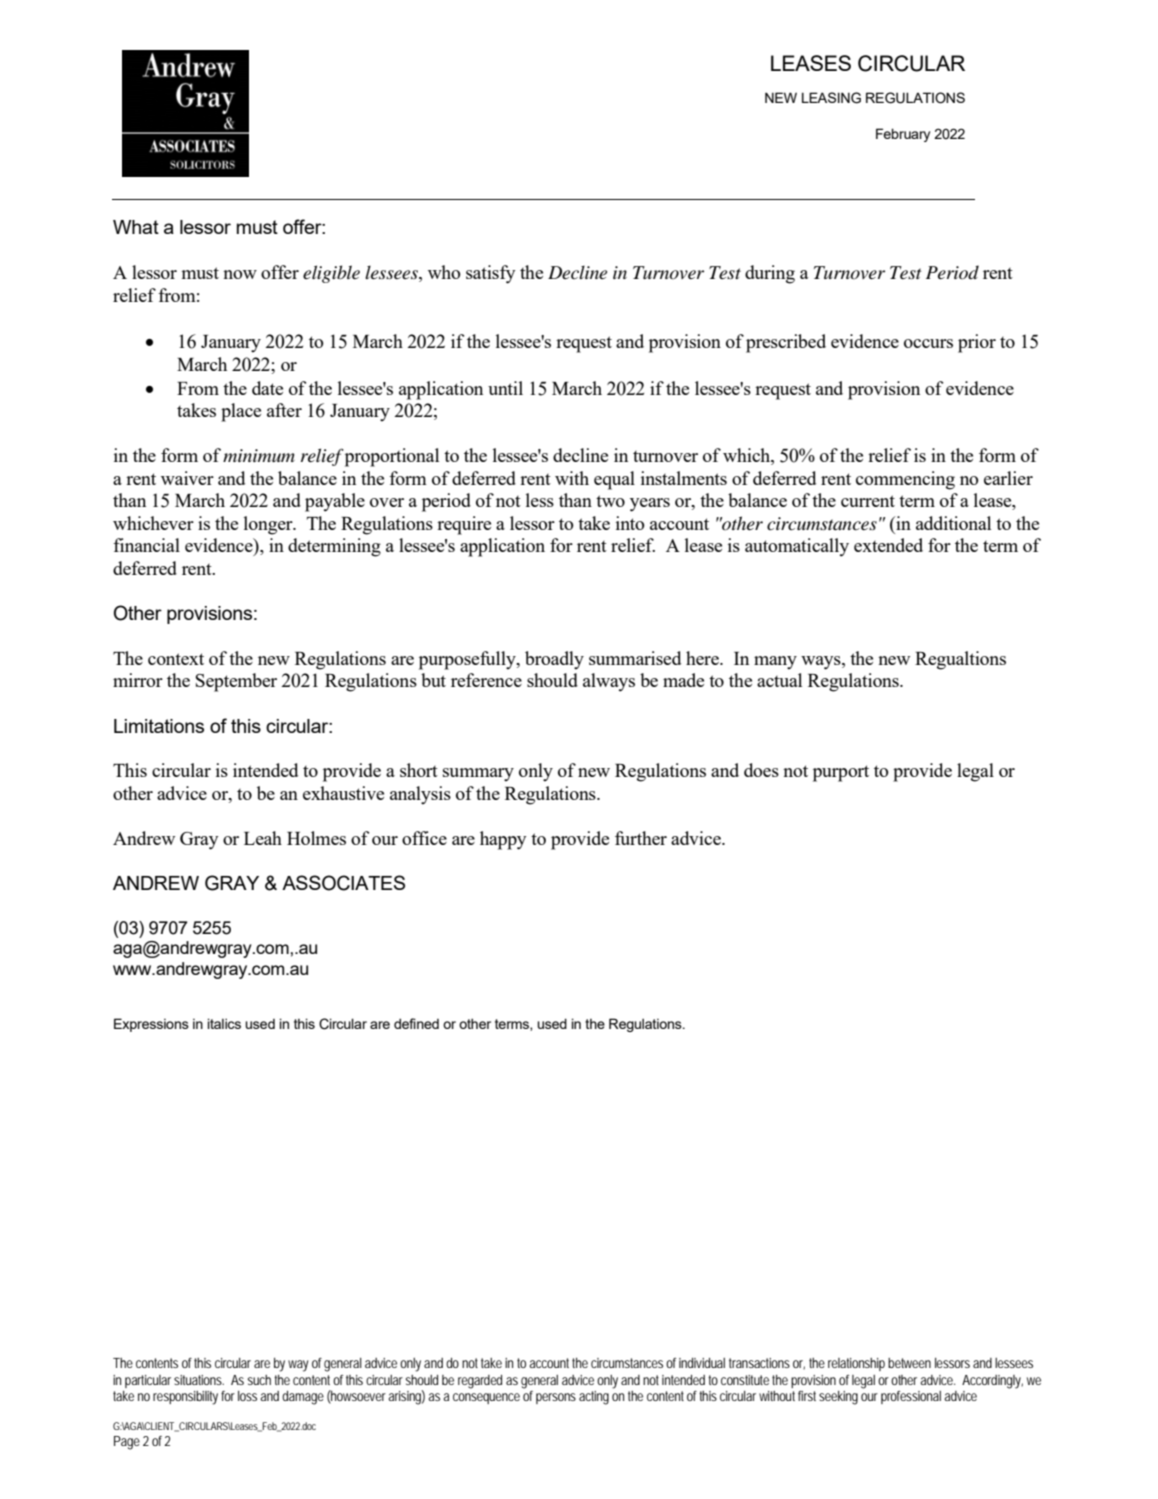 This screenshot has width=1158, height=1499. Describe the element at coordinates (478, 775) in the screenshot. I see `summary` at that location.
